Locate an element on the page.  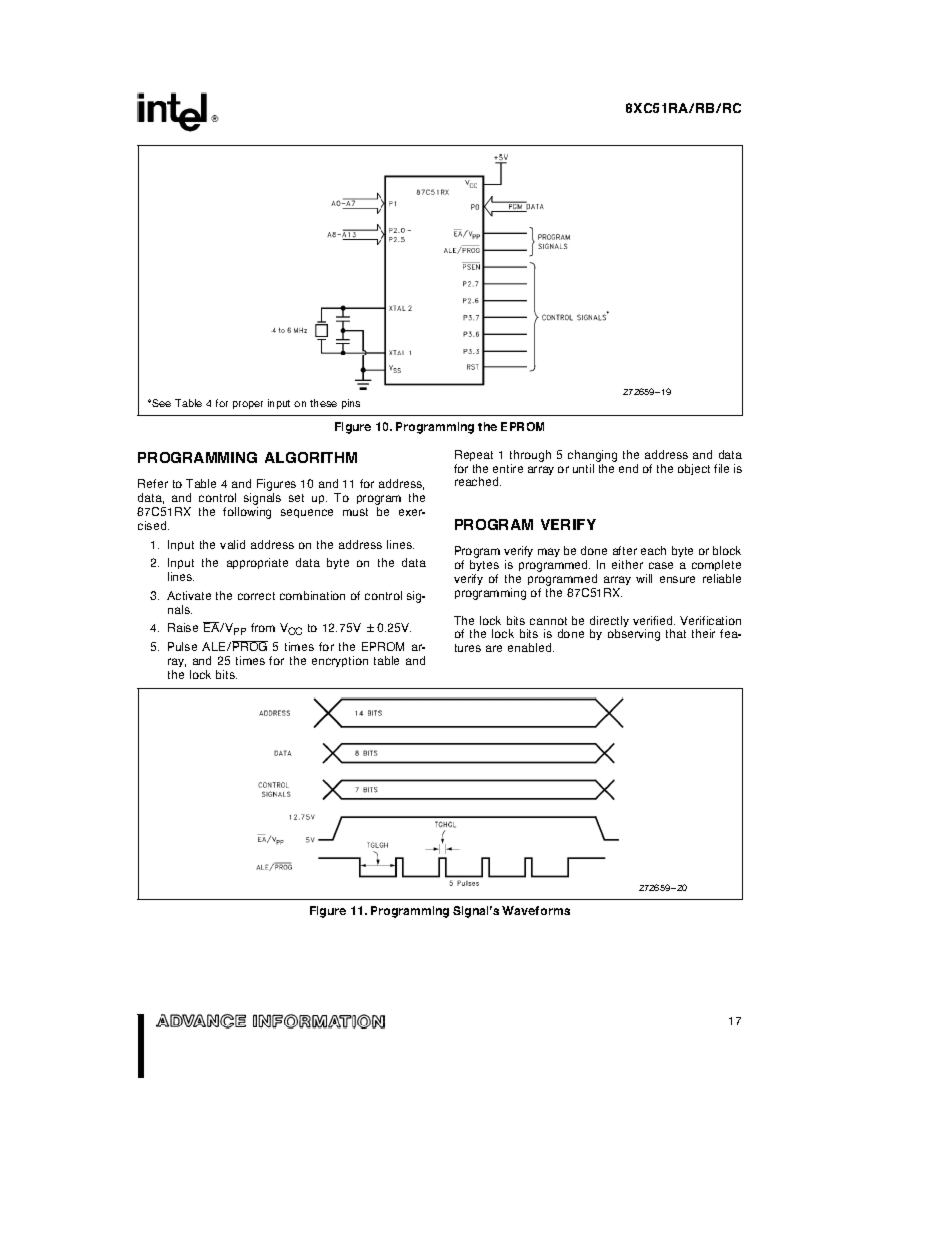
their is located at coordinates (703, 633).
